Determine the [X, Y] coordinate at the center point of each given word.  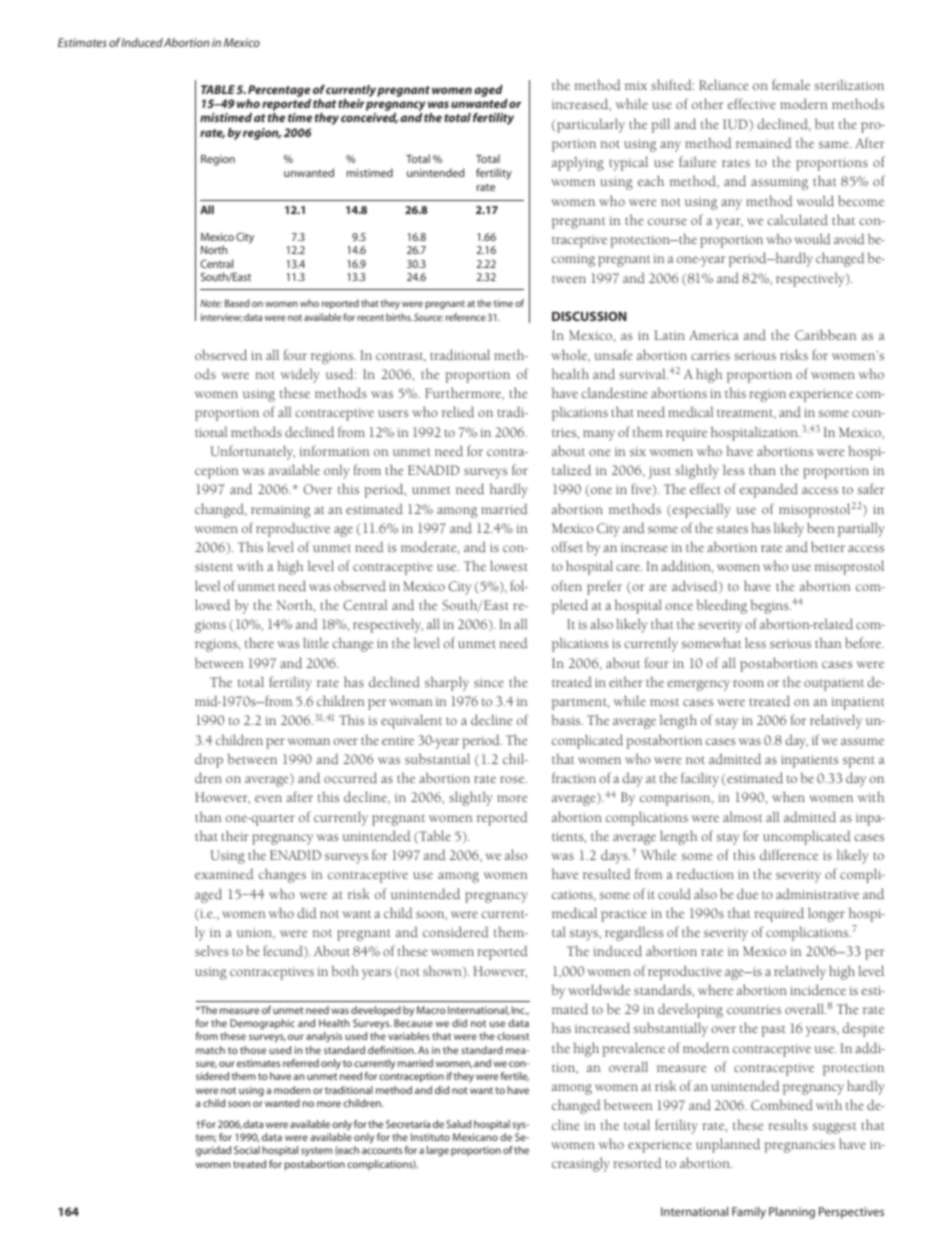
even [268, 798]
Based [237, 303]
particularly [589, 125]
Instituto [430, 1137]
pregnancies [799, 1146]
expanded [769, 490]
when [788, 796]
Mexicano [475, 1137]
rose [513, 779]
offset [567, 546]
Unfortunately [252, 452]
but [824, 123]
